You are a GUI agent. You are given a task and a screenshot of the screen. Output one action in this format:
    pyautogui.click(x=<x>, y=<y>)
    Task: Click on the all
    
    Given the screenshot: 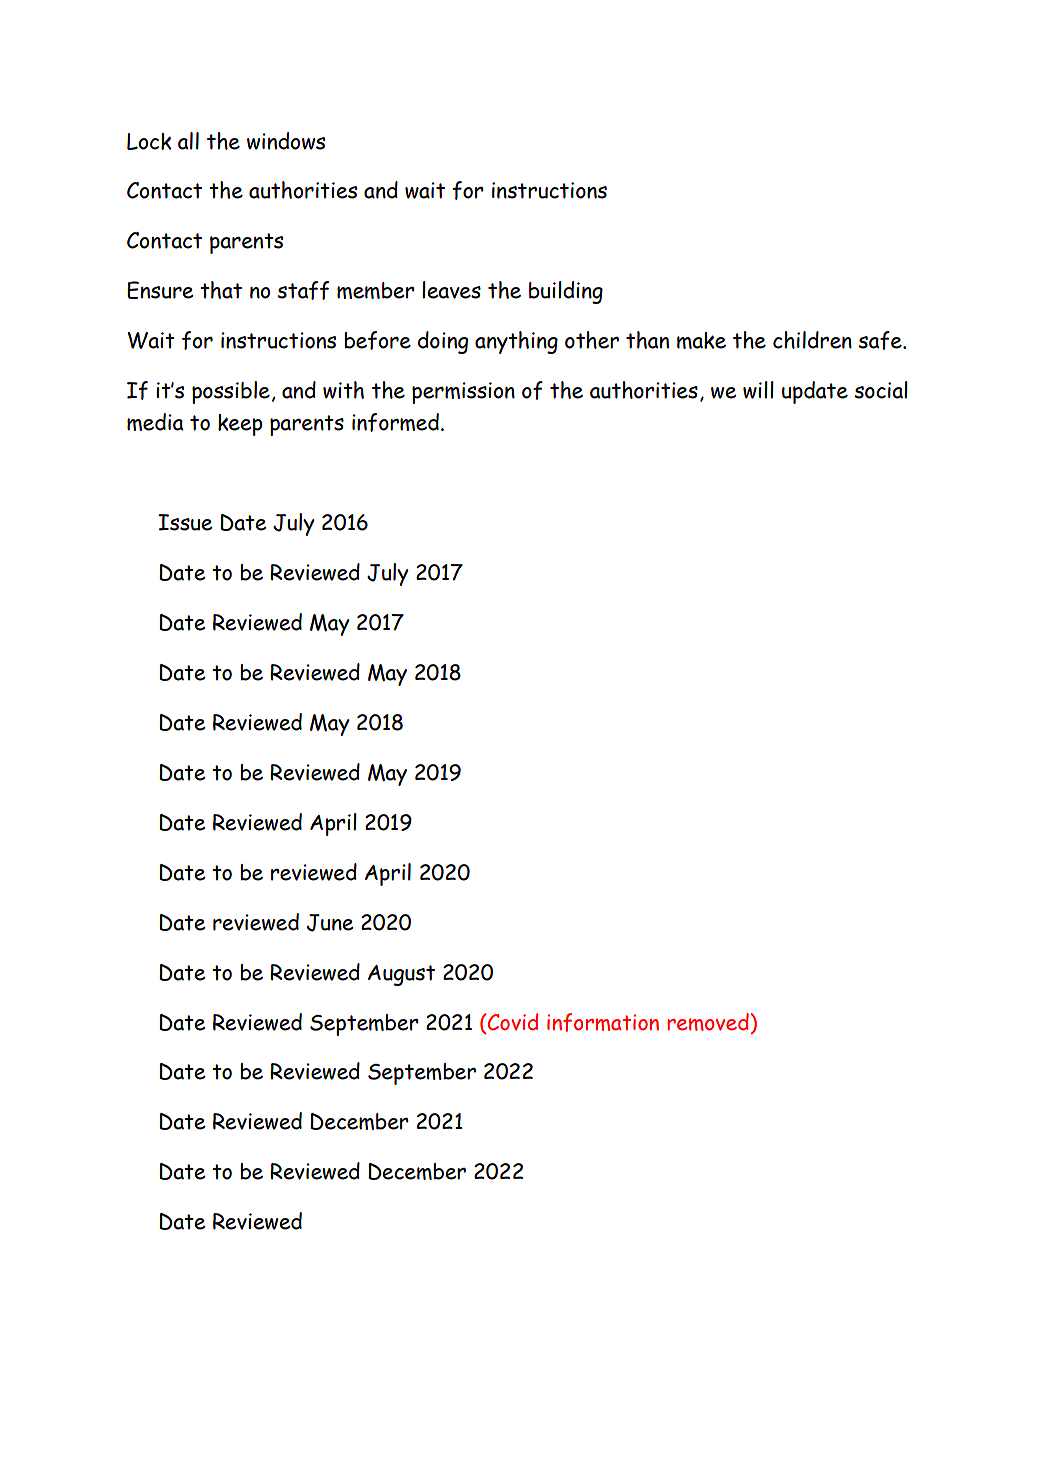 What is the action you would take?
    pyautogui.click(x=188, y=141)
